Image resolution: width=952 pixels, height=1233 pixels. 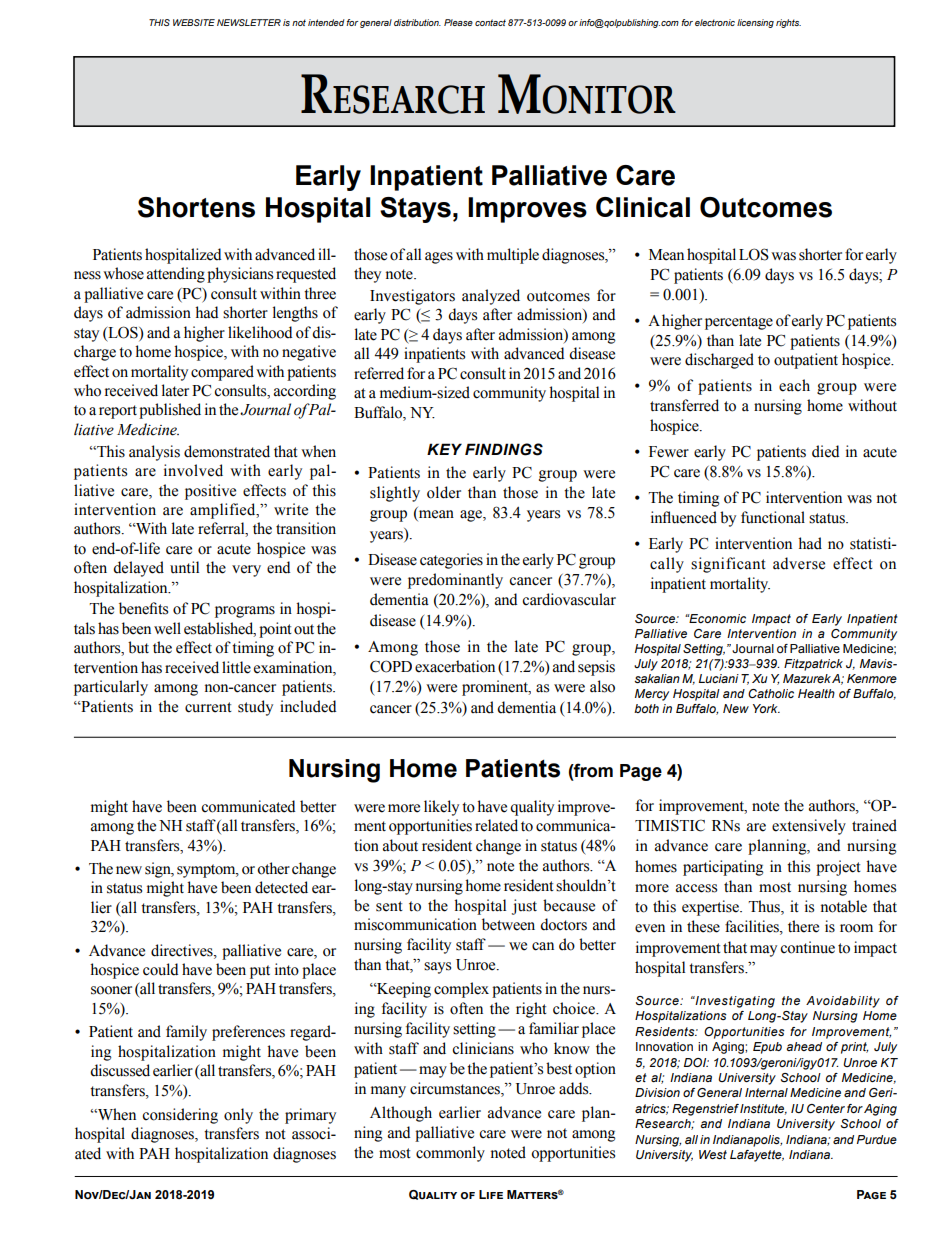 What do you see at coordinates (194, 22) in the page?
I see `WEBSITE` at bounding box center [194, 22].
